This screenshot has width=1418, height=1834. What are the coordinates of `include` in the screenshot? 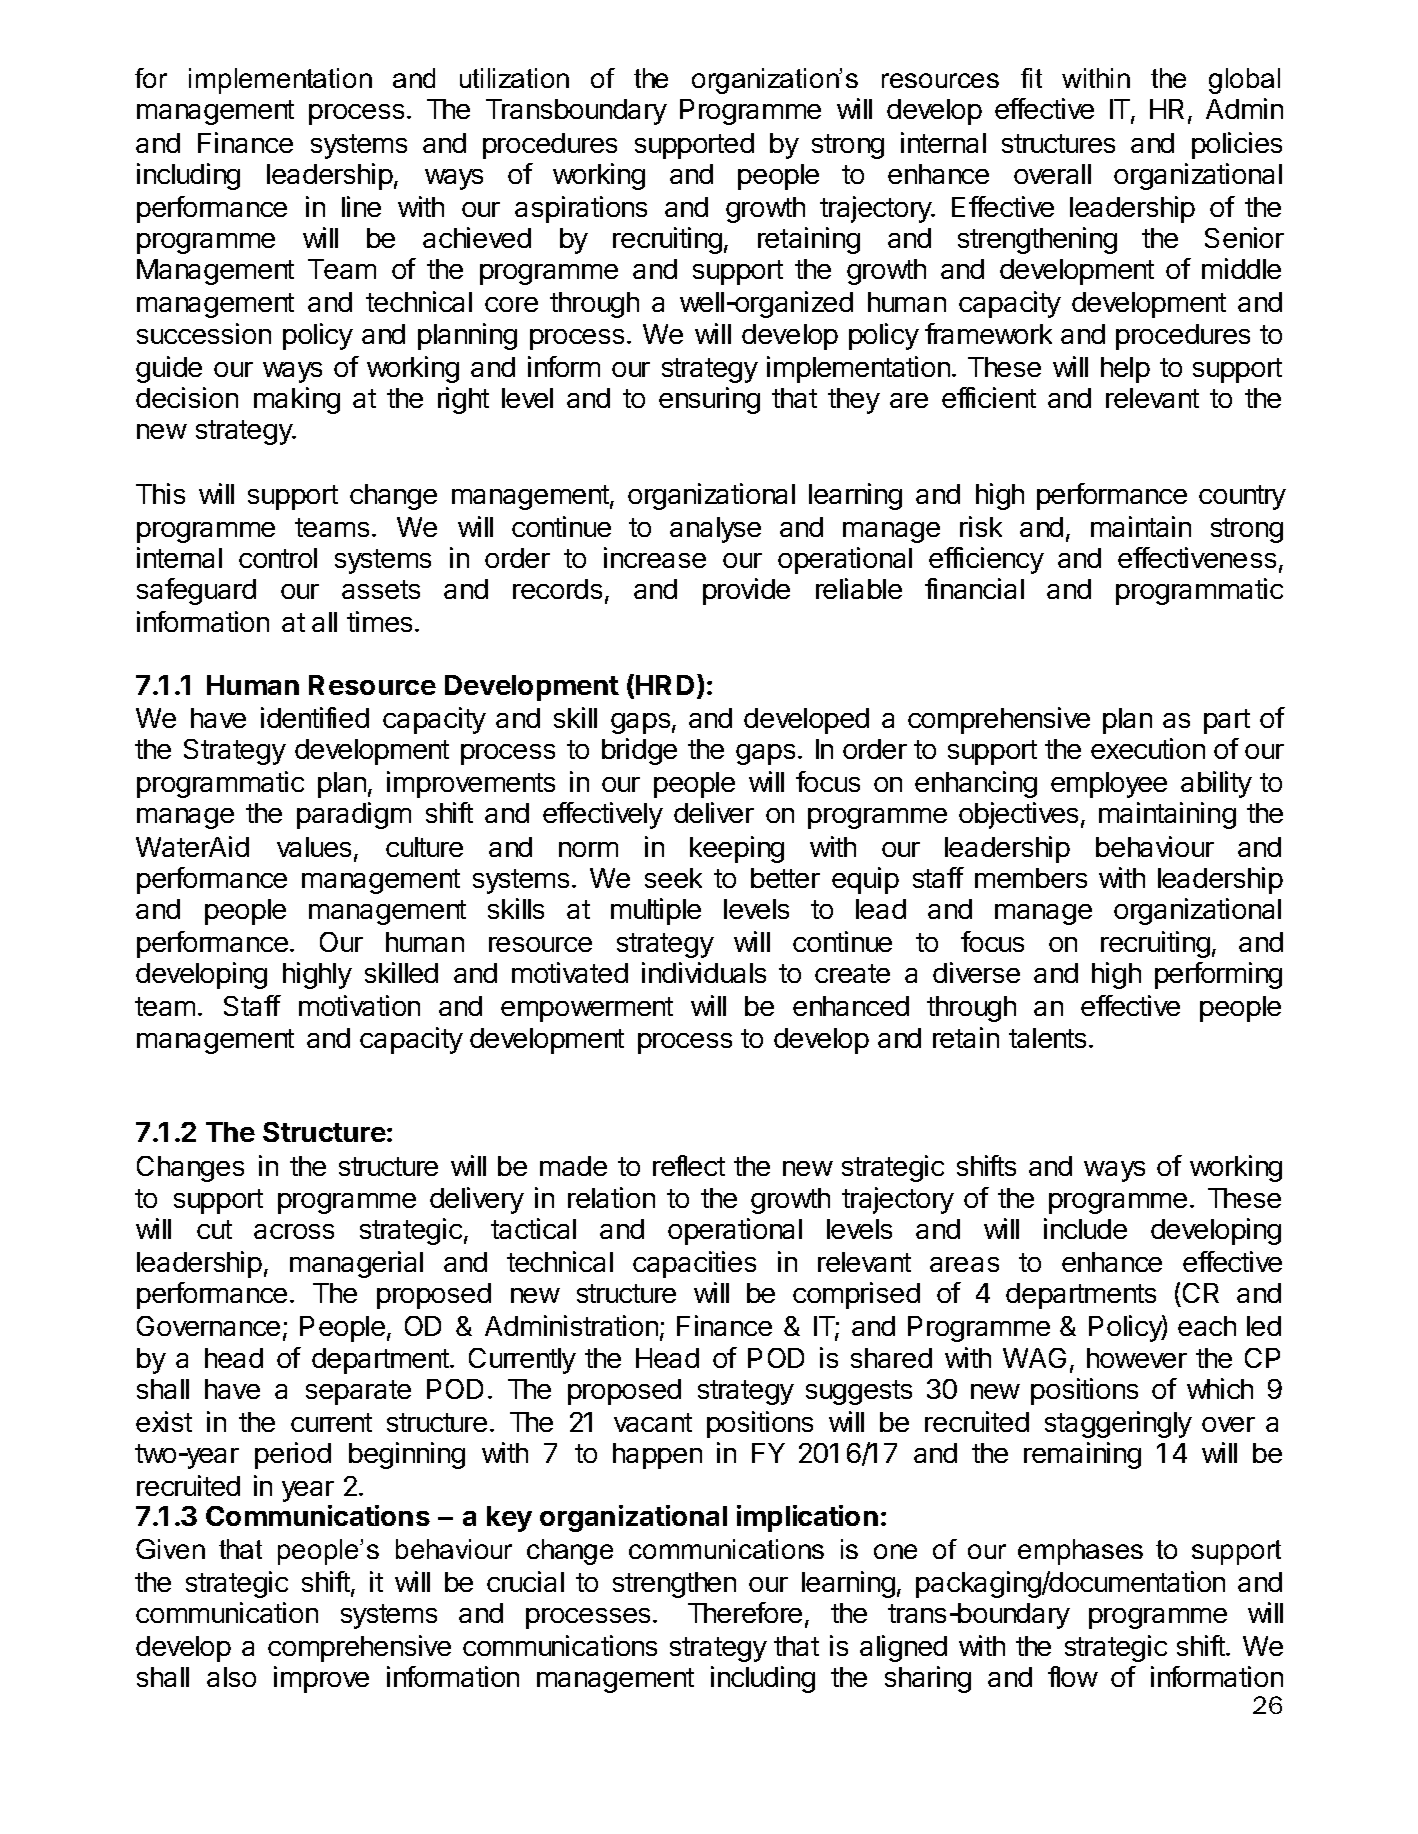 It's located at (1085, 1228).
